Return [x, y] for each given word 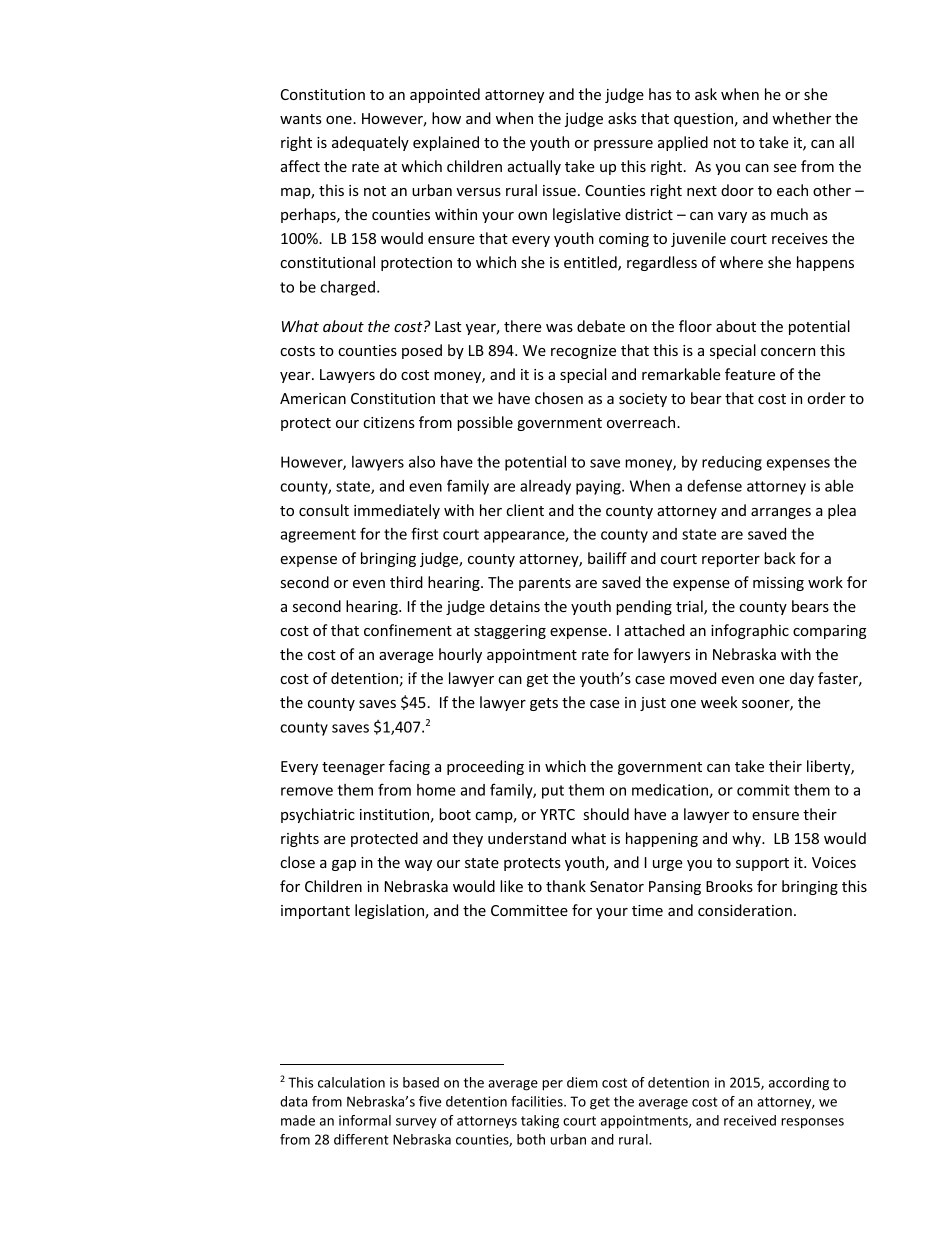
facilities [538, 1101]
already [545, 487]
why [747, 839]
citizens [389, 422]
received [750, 1120]
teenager [353, 768]
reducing [732, 463]
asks [622, 118]
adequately [370, 143]
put [553, 792]
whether [801, 118]
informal [365, 1120]
